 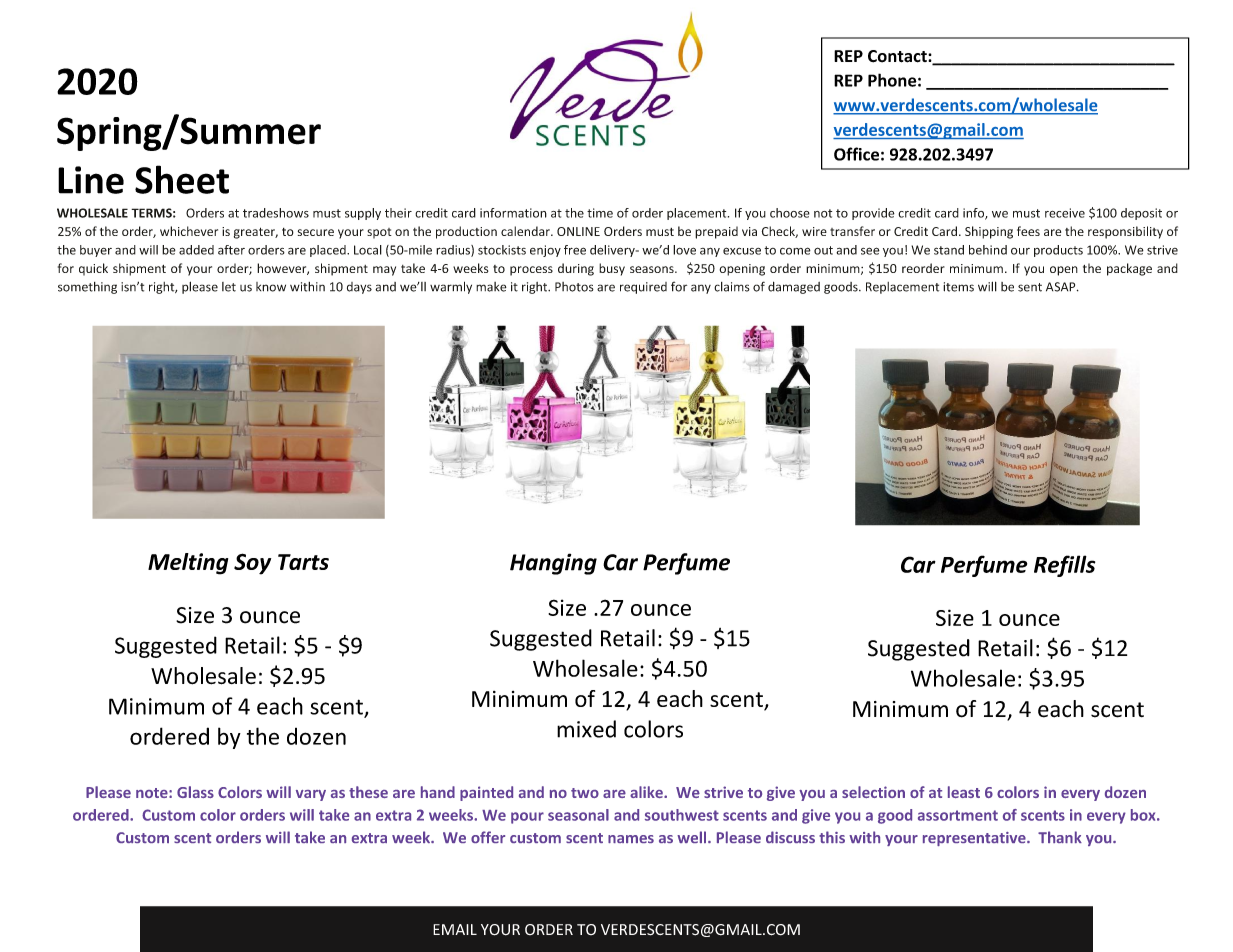 What do you see at coordinates (1065, 213) in the page?
I see `receive` at bounding box center [1065, 213].
